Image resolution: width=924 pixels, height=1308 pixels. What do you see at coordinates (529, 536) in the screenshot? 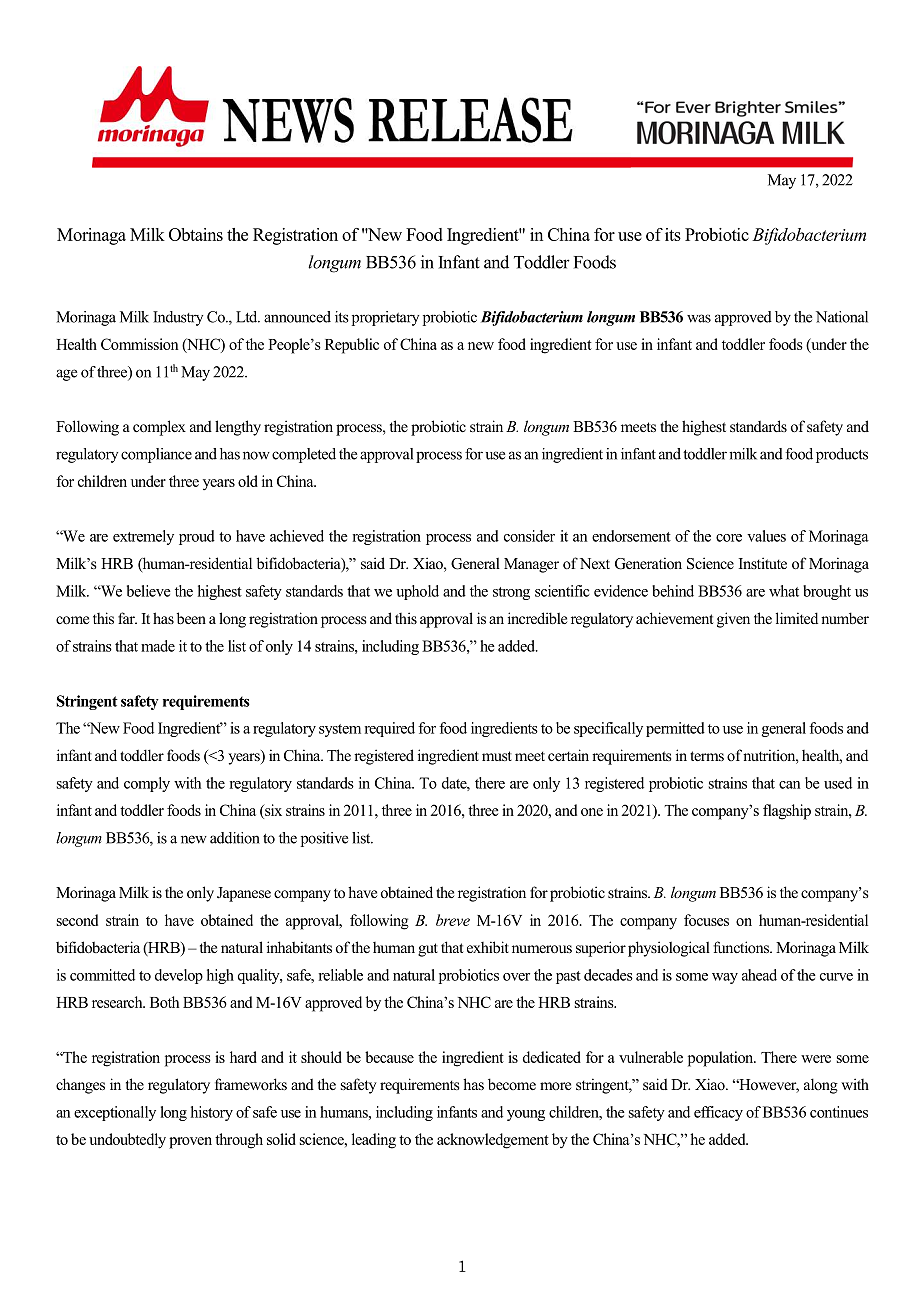
I see `consider` at bounding box center [529, 536].
